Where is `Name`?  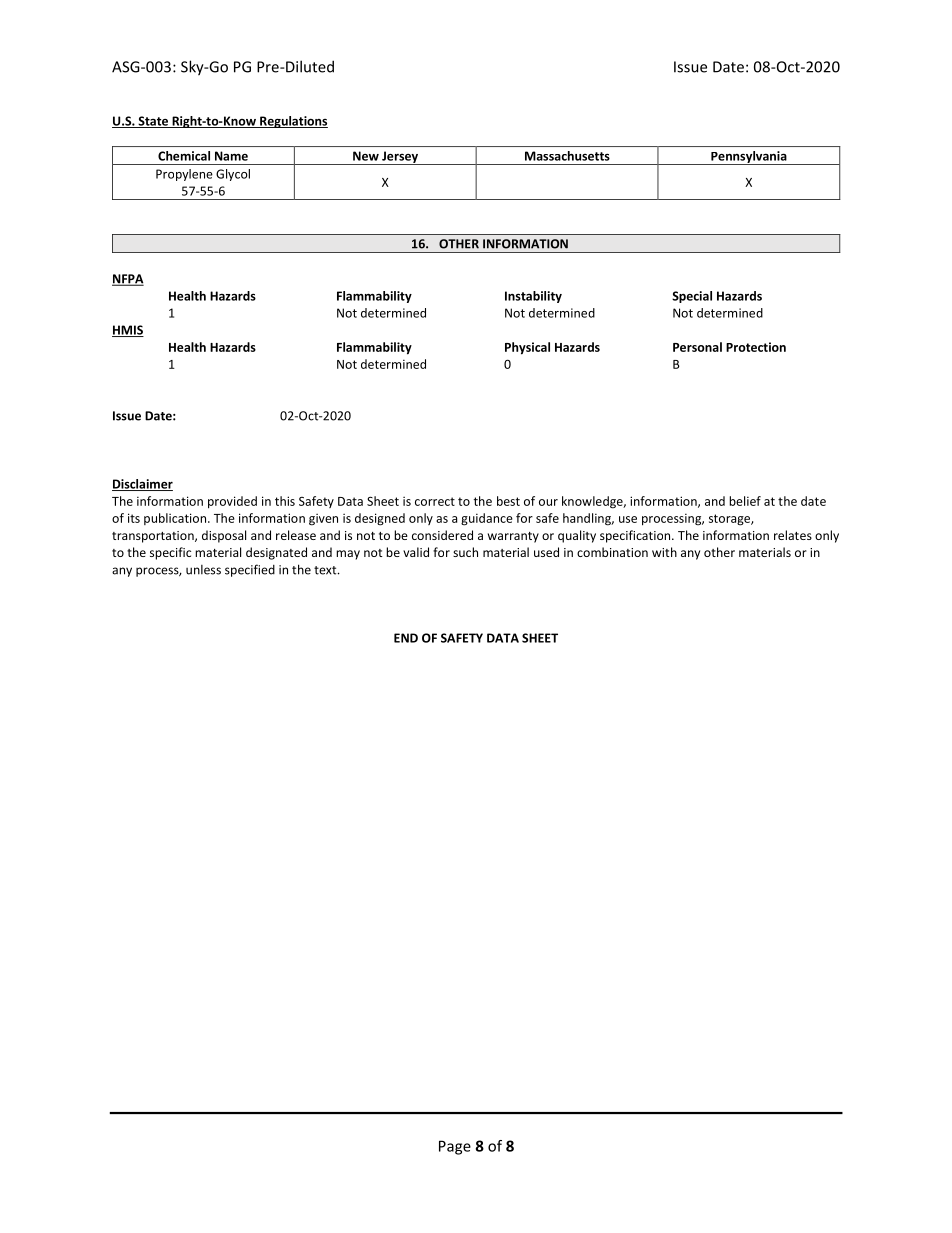
Name is located at coordinates (231, 156).
